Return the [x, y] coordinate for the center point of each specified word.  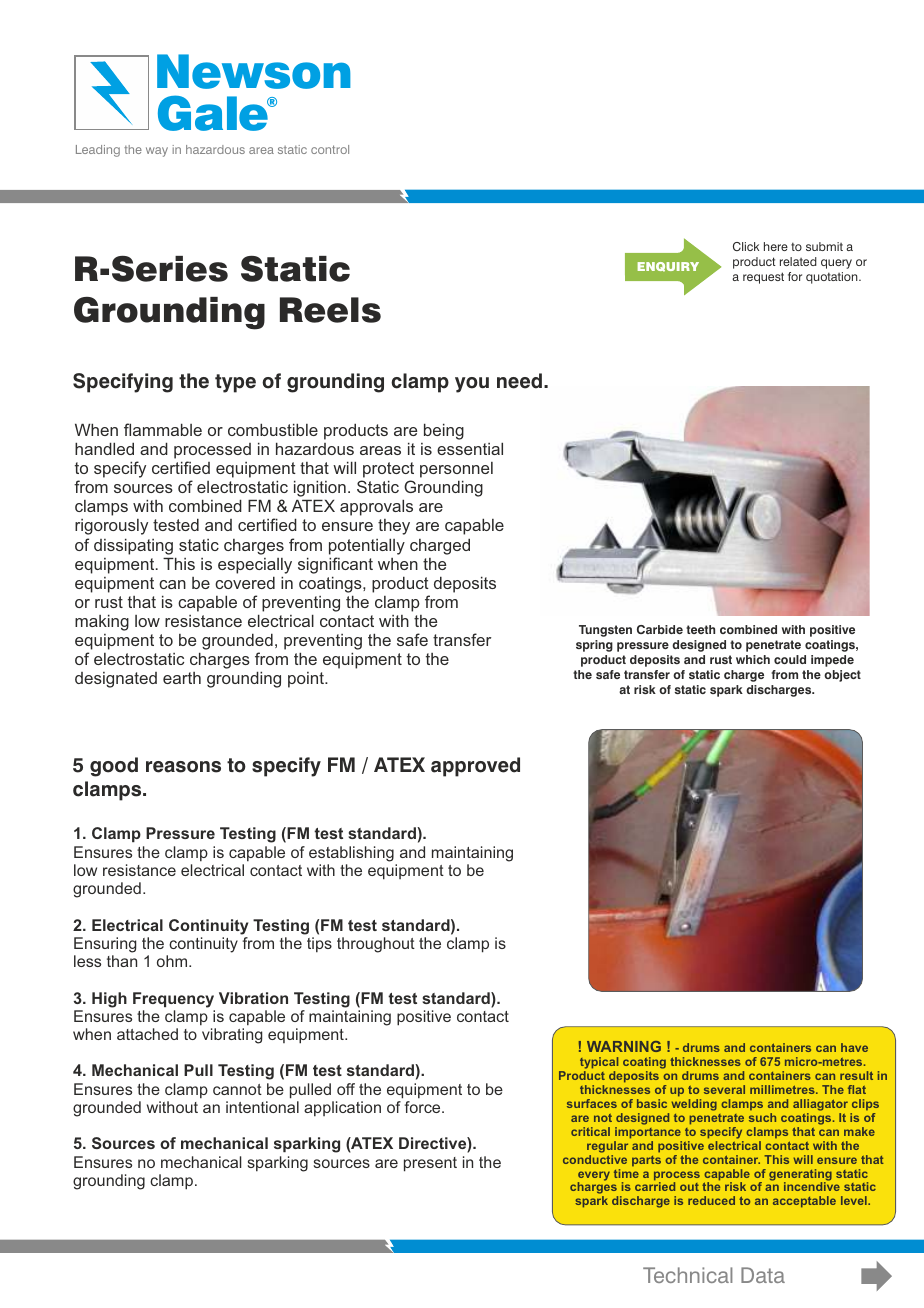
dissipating [133, 546]
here [776, 246]
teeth [700, 629]
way [157, 152]
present [430, 1164]
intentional [262, 1107]
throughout [376, 945]
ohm [173, 961]
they [394, 527]
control [330, 149]
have [854, 1047]
